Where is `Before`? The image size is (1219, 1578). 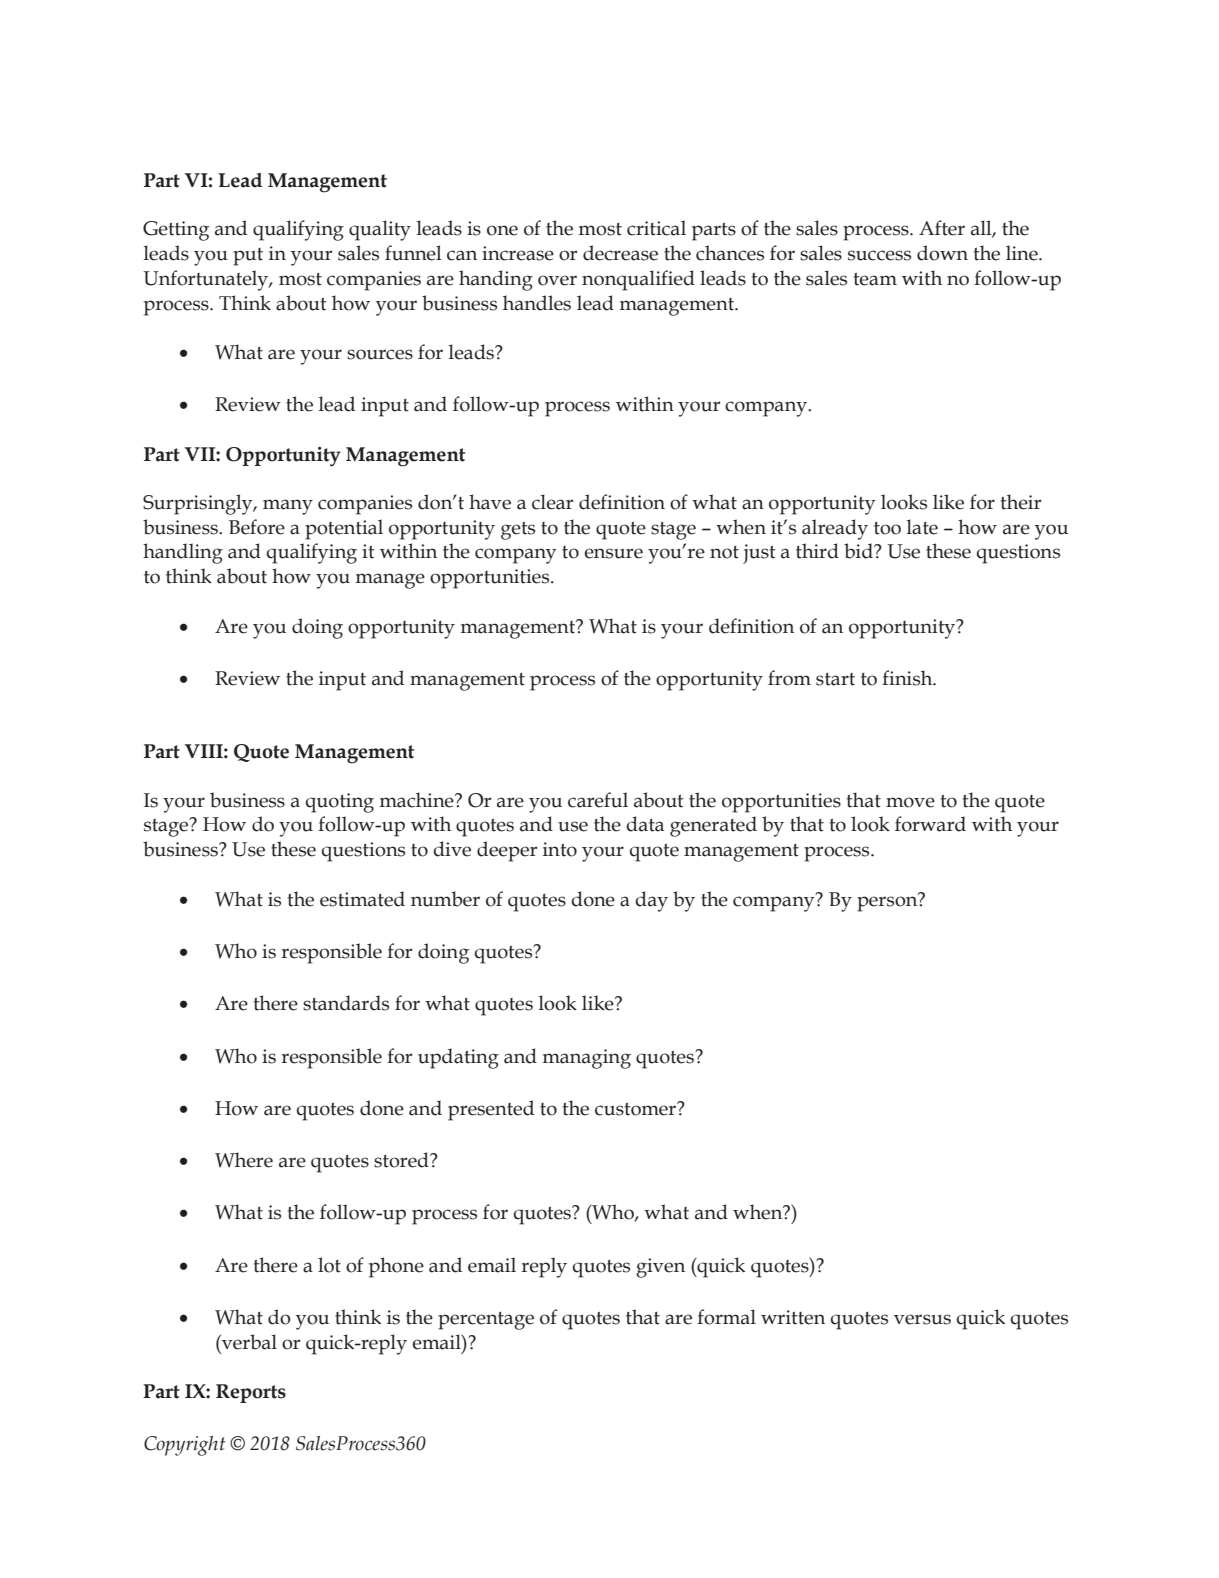
Before is located at coordinates (257, 527).
